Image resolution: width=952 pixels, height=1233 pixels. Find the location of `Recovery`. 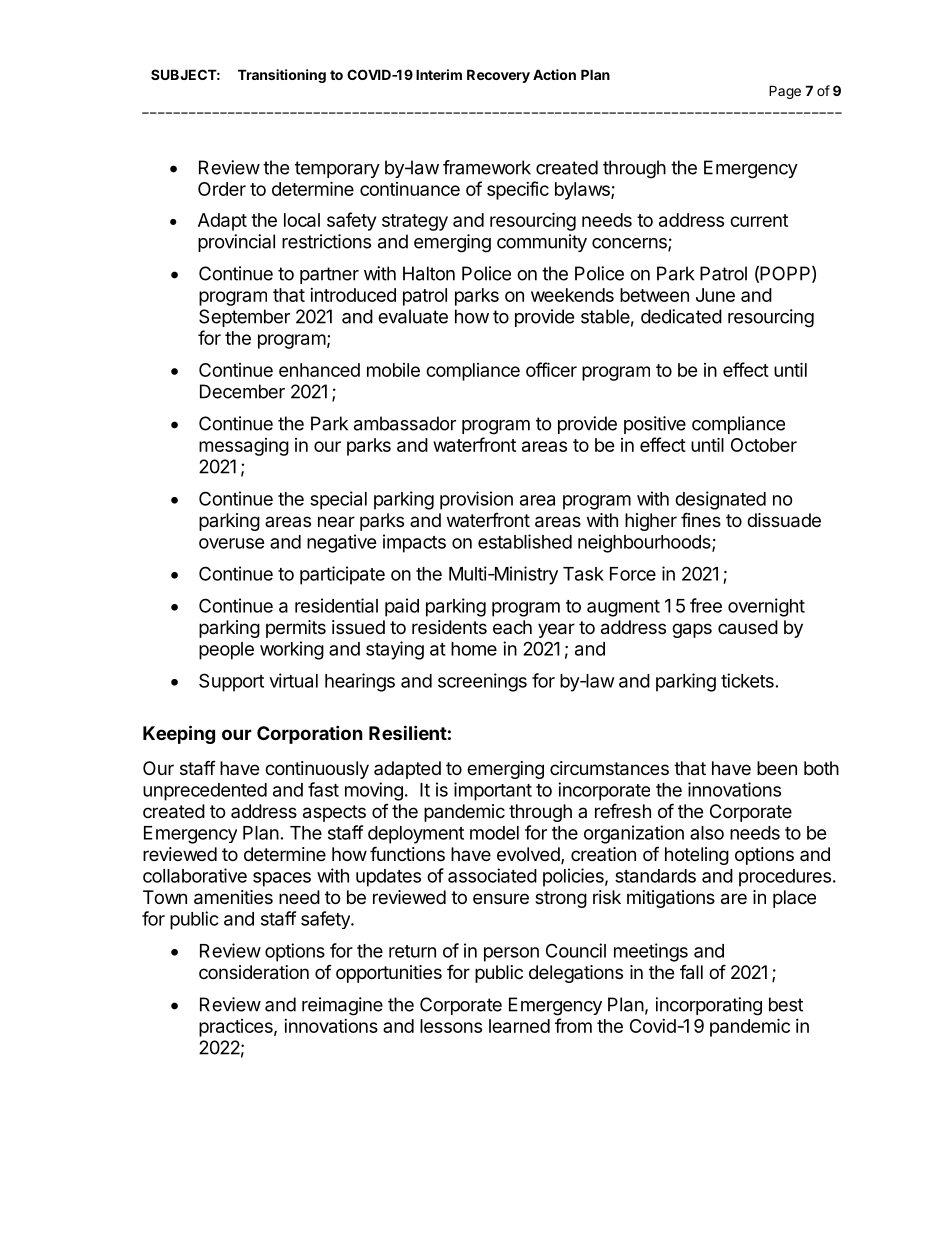

Recovery is located at coordinates (498, 76).
